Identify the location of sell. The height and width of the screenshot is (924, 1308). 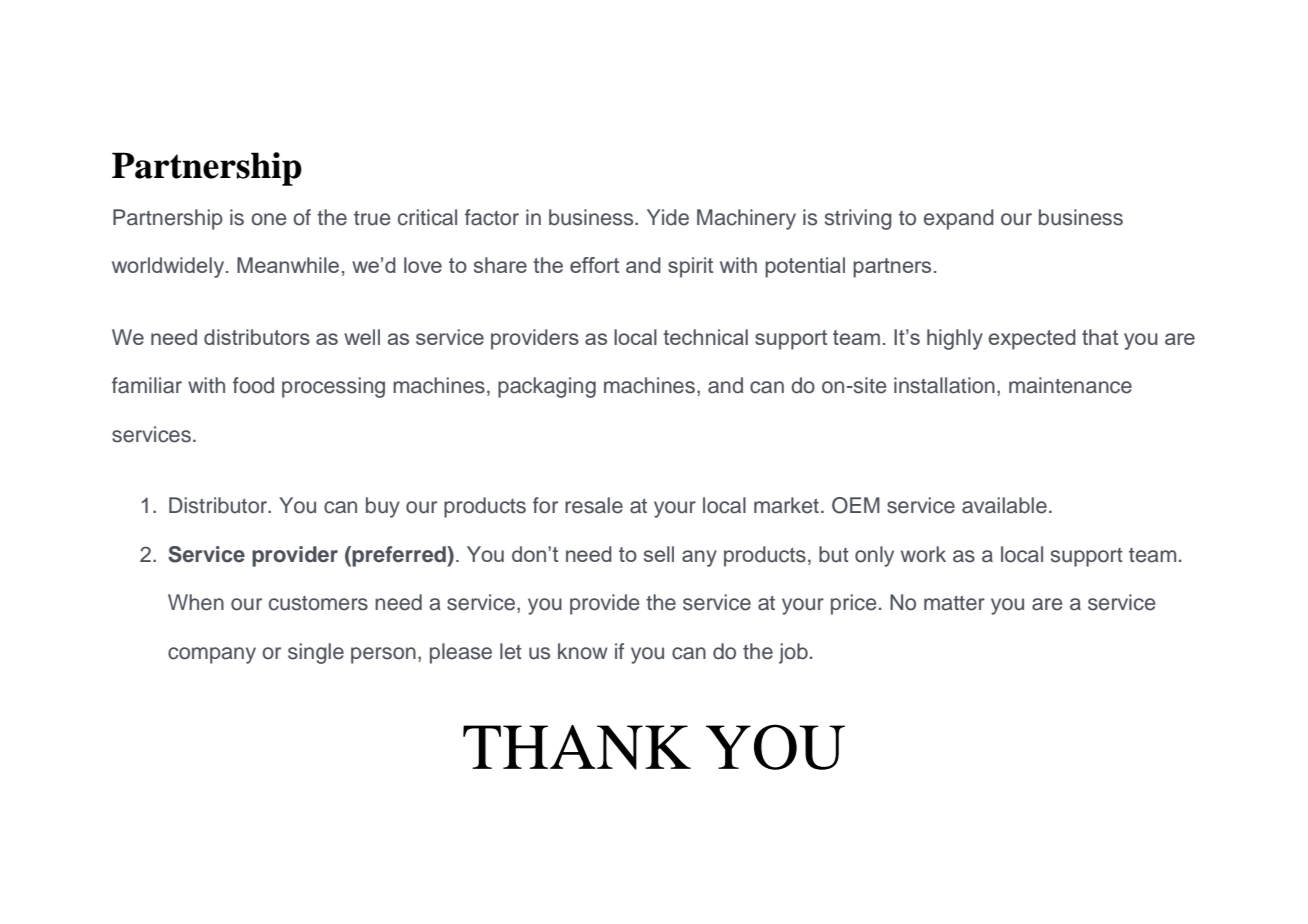
(659, 554).
